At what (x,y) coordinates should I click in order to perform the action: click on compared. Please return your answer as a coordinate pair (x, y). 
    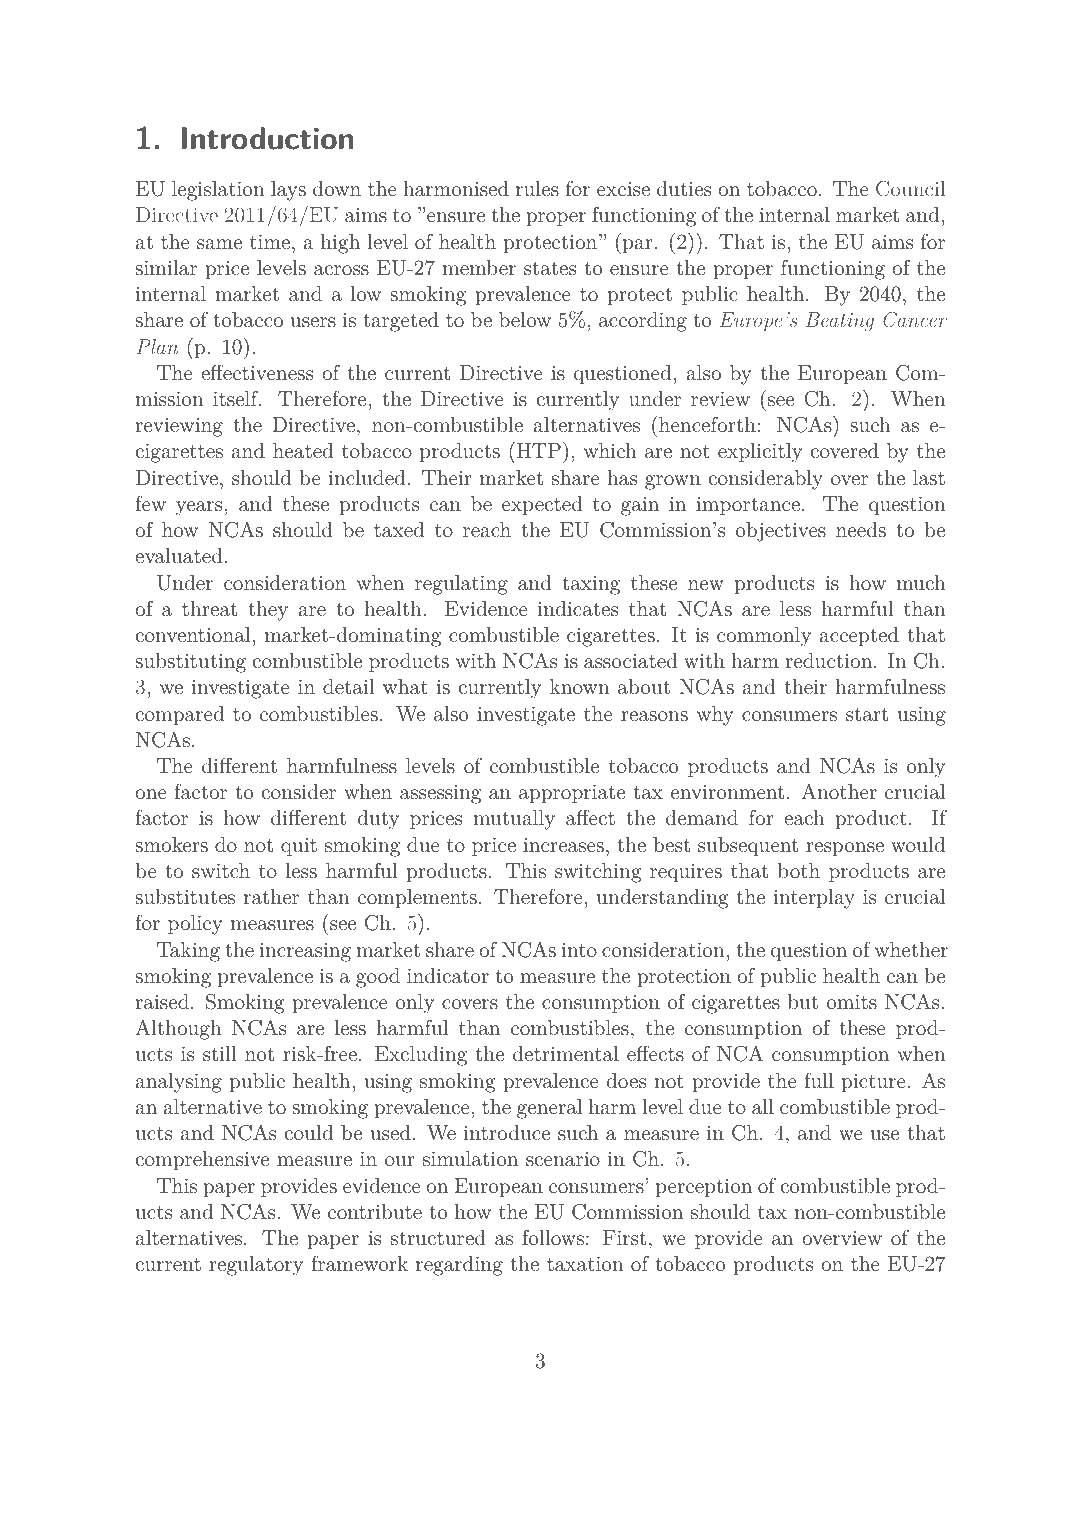
    Looking at the image, I should click on (179, 715).
